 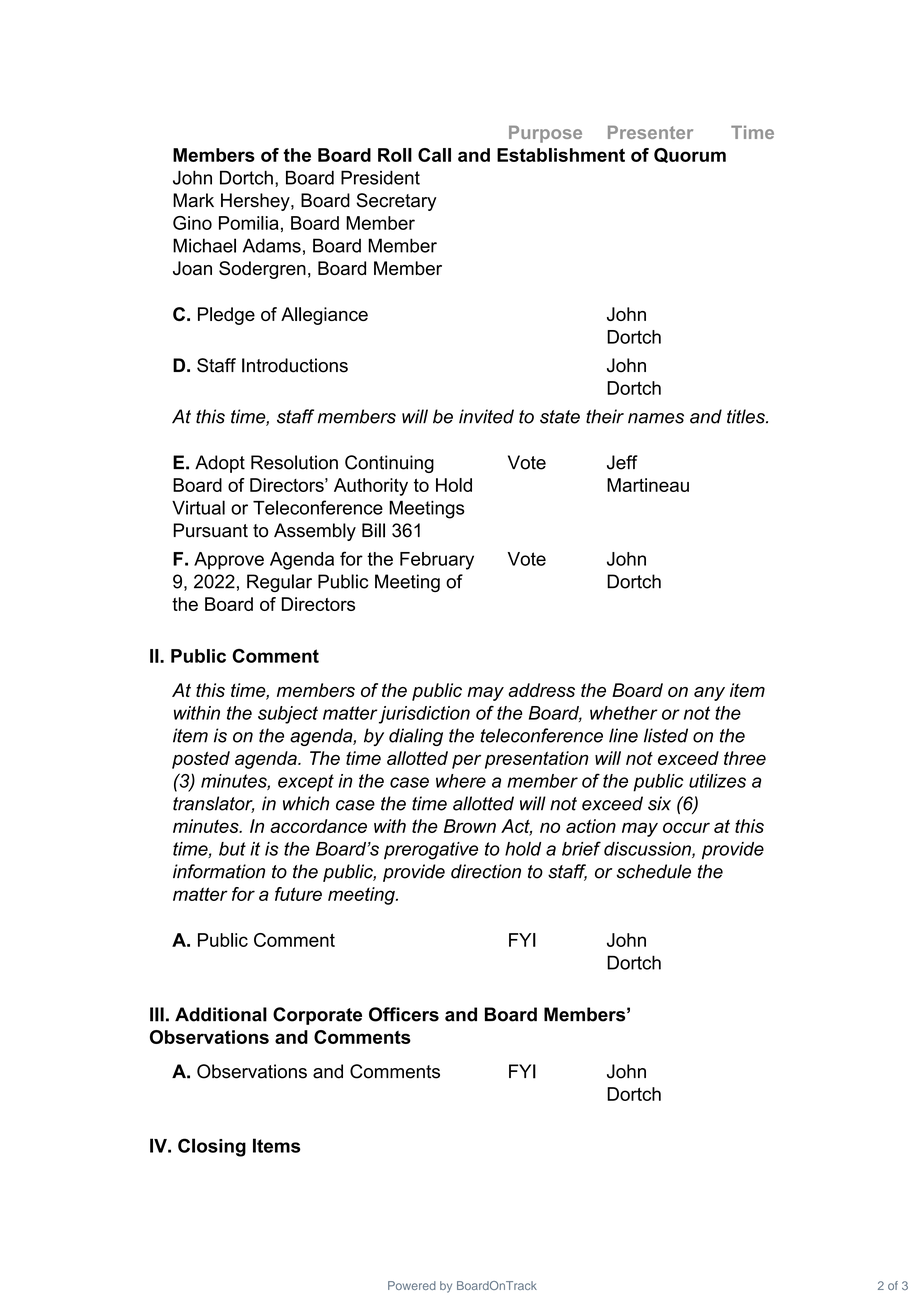 I want to click on Powered, so click(x=412, y=1285).
